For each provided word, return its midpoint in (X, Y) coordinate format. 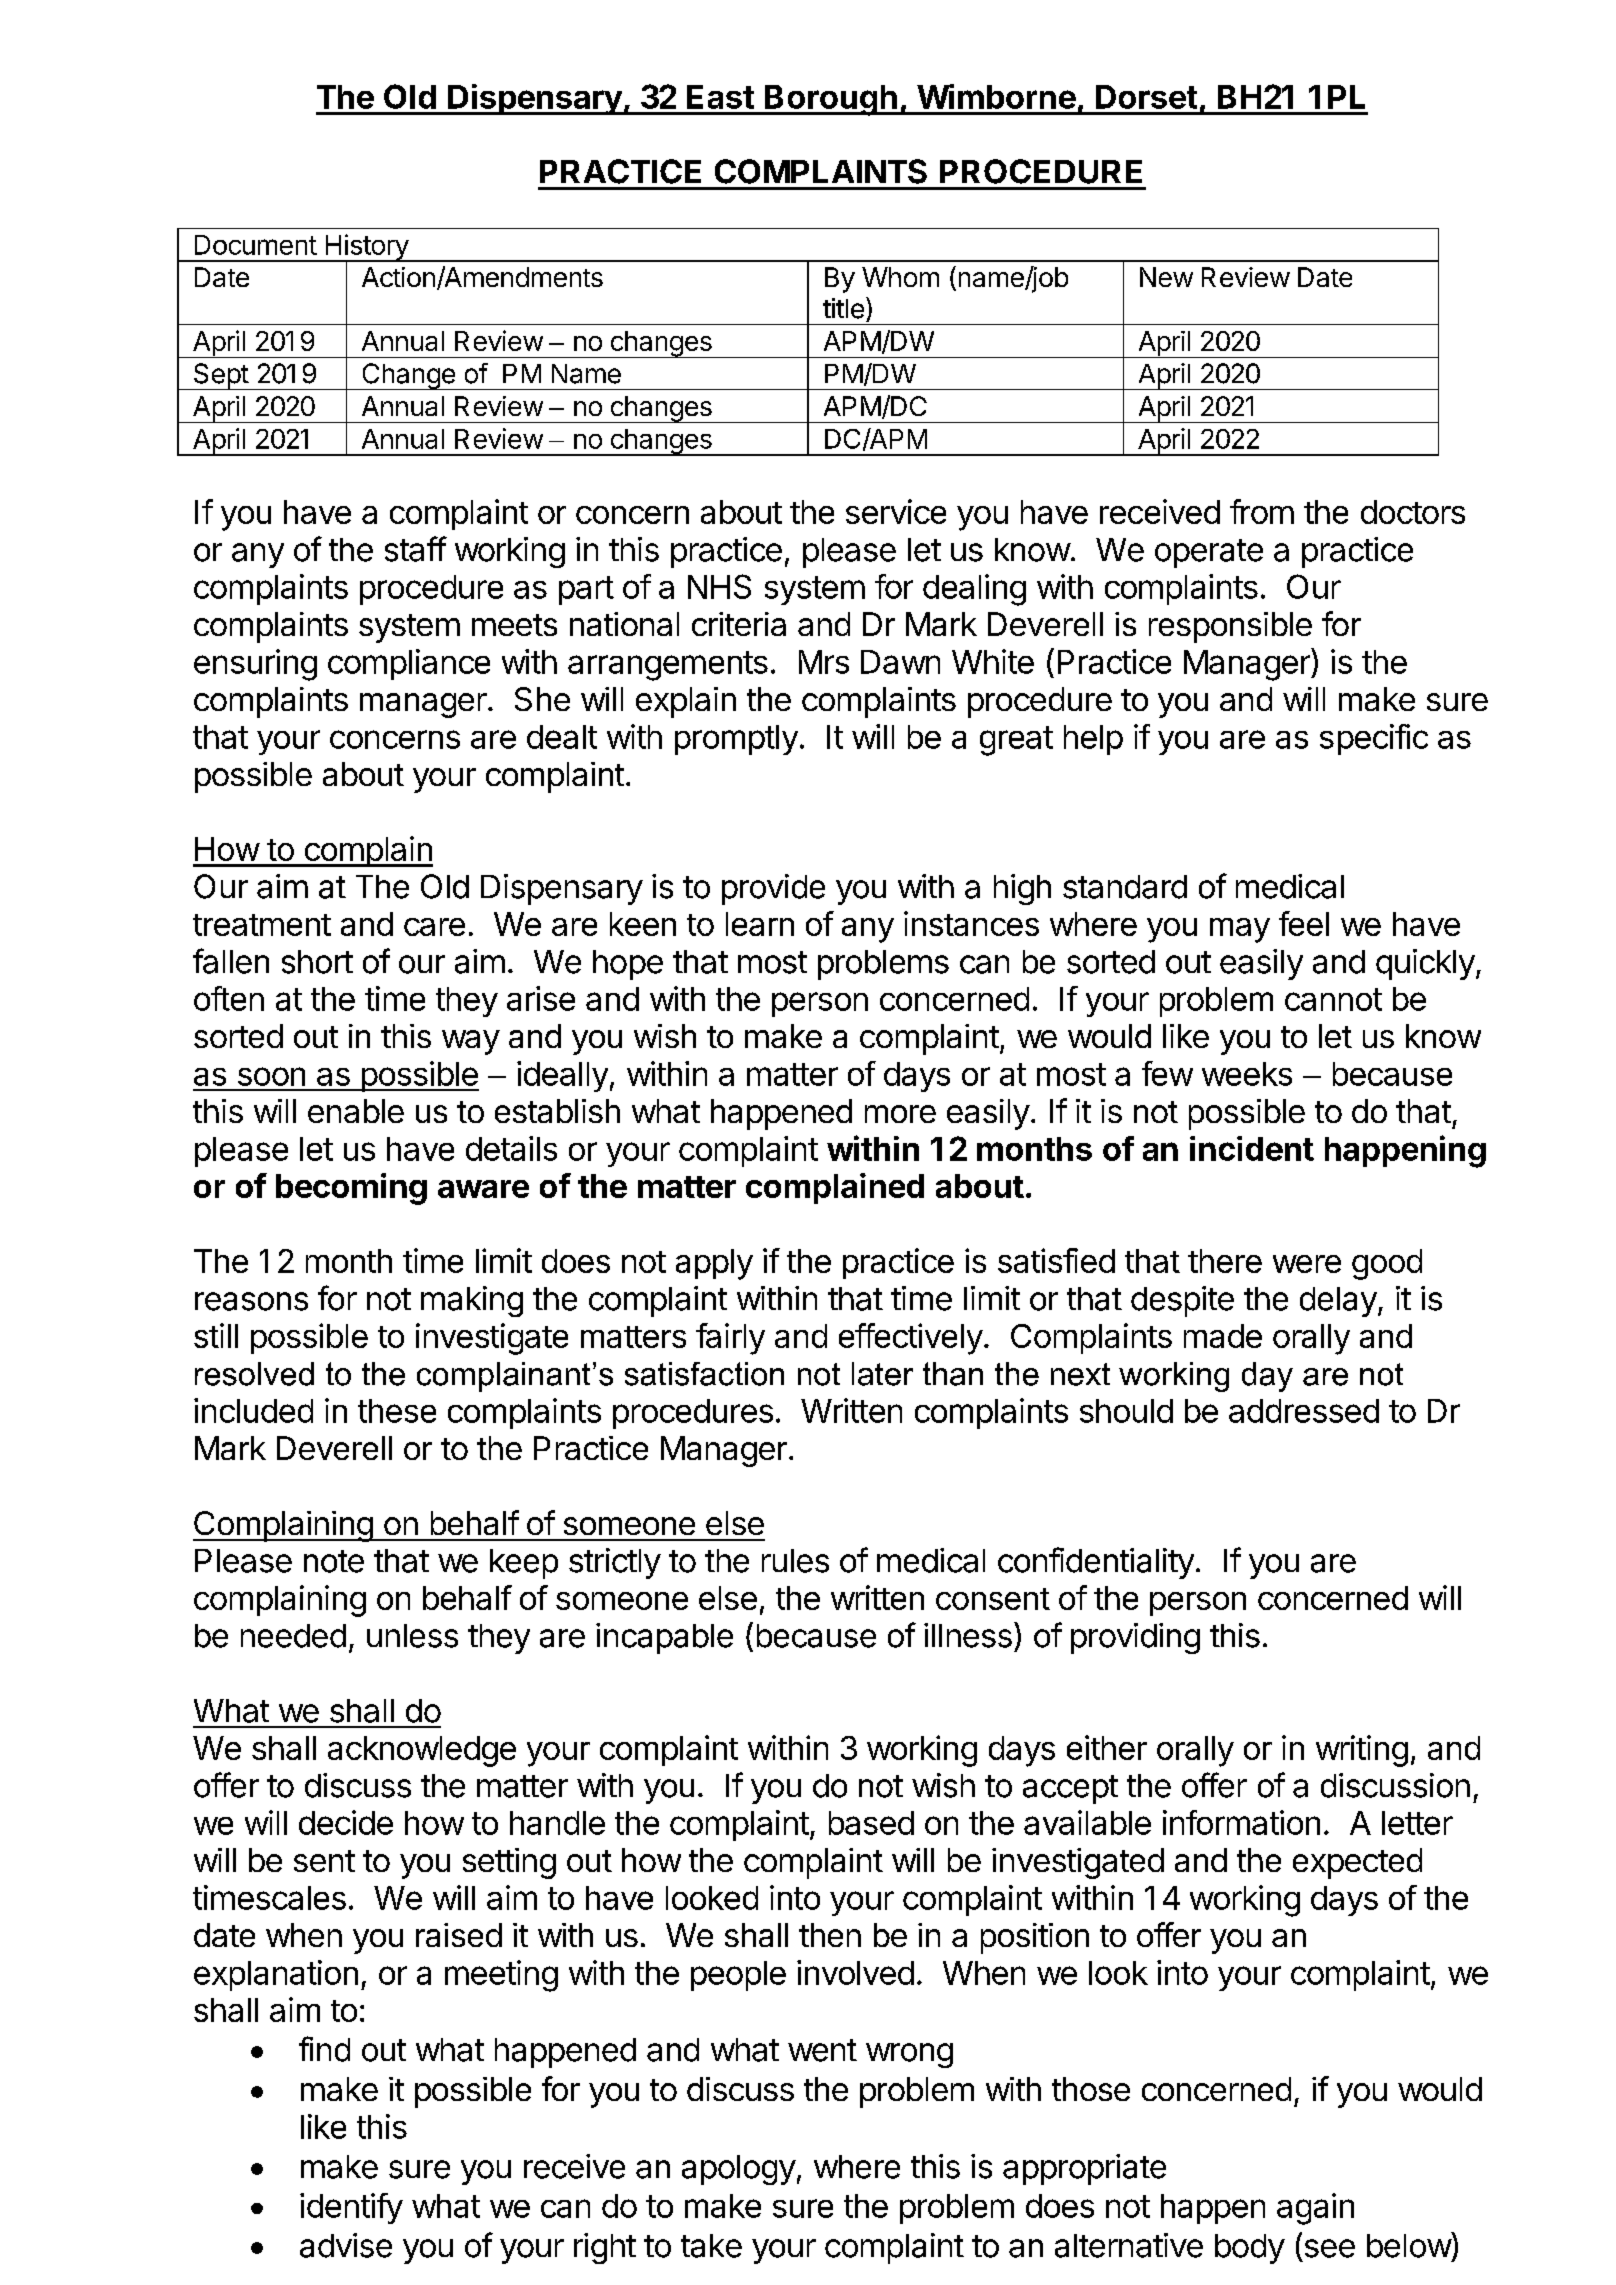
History (366, 248)
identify (351, 2208)
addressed (1304, 1411)
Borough (831, 100)
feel (1304, 923)
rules (795, 1561)
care (434, 927)
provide (773, 889)
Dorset (1146, 97)
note (334, 1561)
